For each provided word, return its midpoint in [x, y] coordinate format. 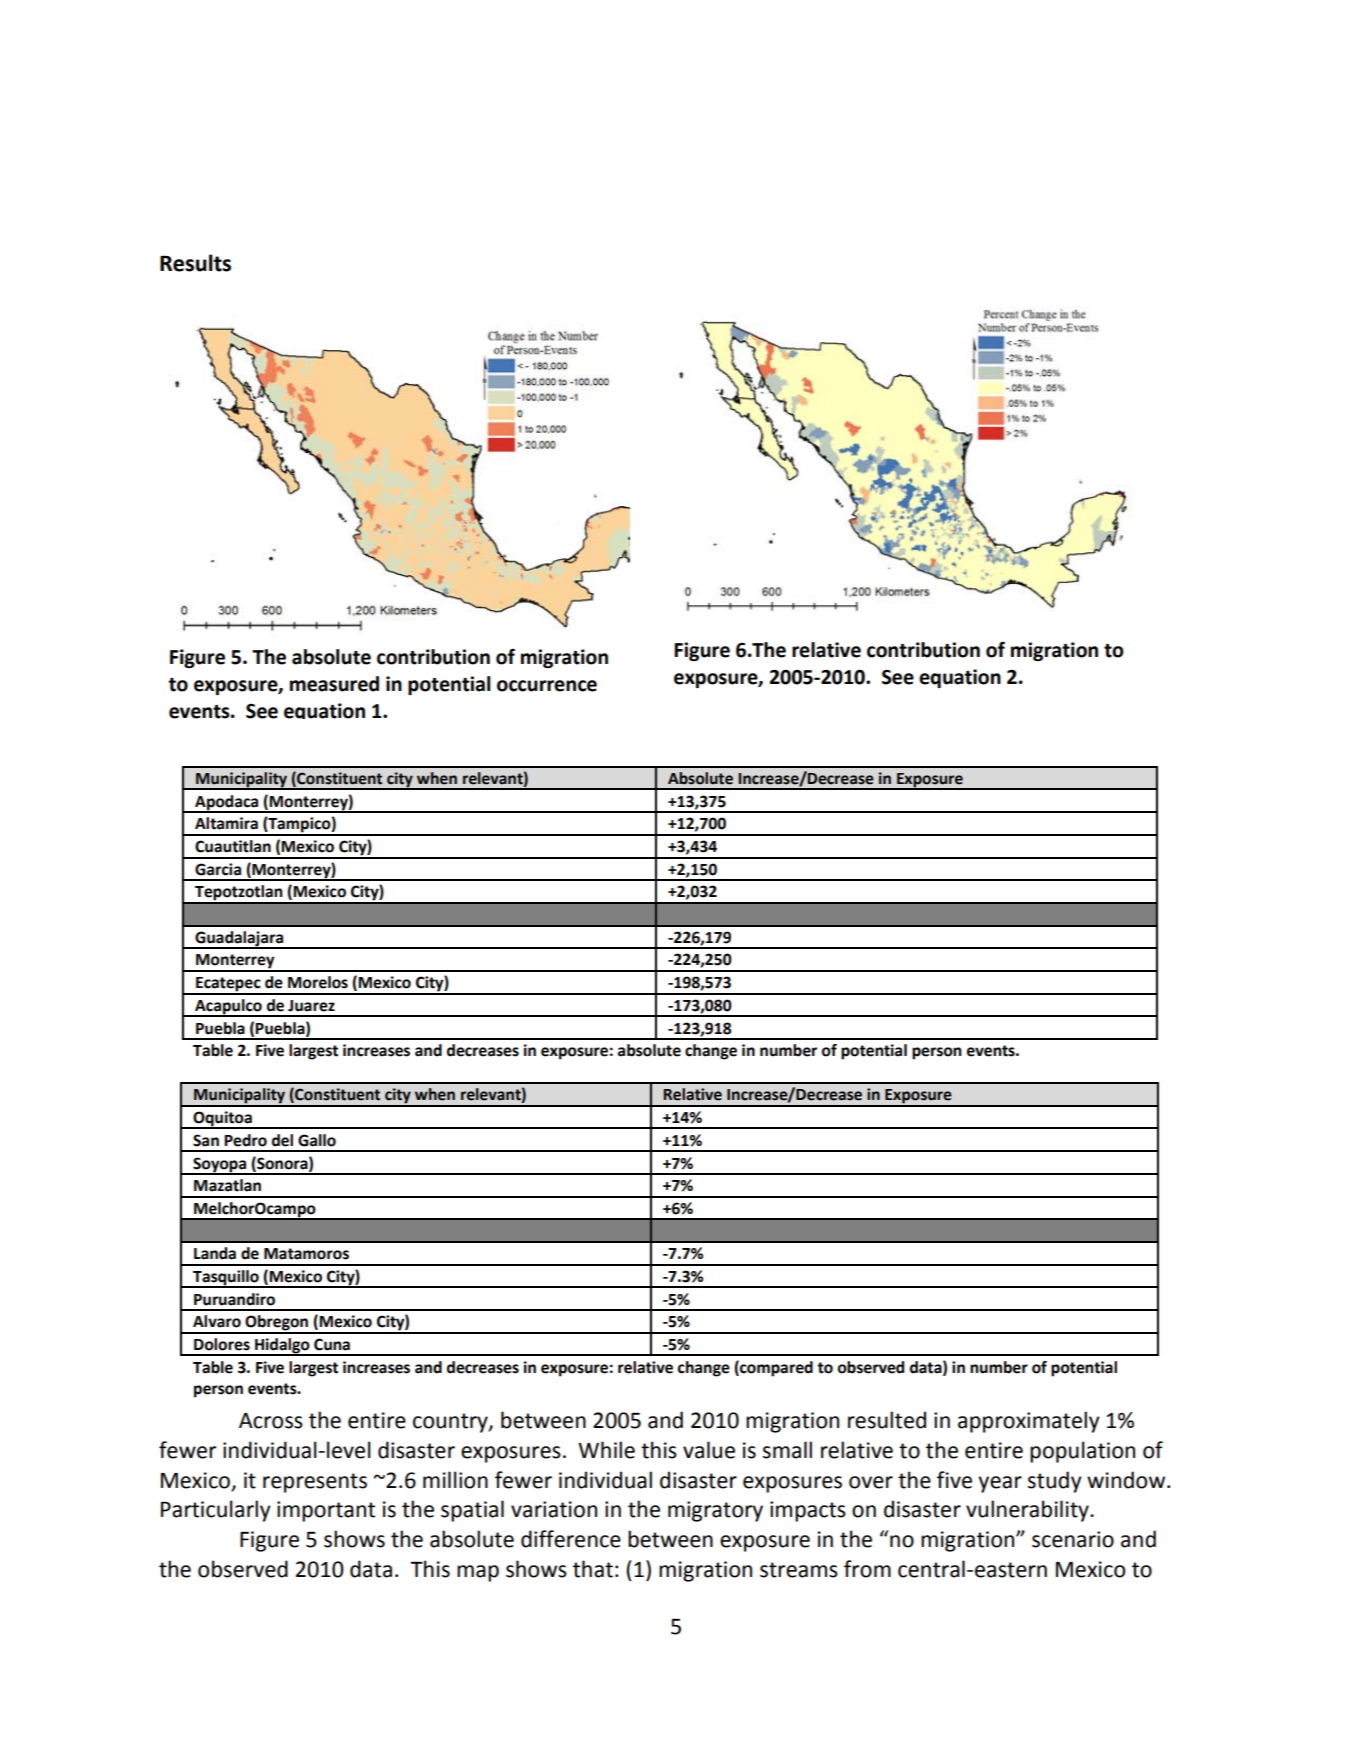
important [326, 1511]
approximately [1029, 1422]
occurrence [547, 686]
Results [195, 263]
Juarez [311, 1006]
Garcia [218, 869]
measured [334, 684]
